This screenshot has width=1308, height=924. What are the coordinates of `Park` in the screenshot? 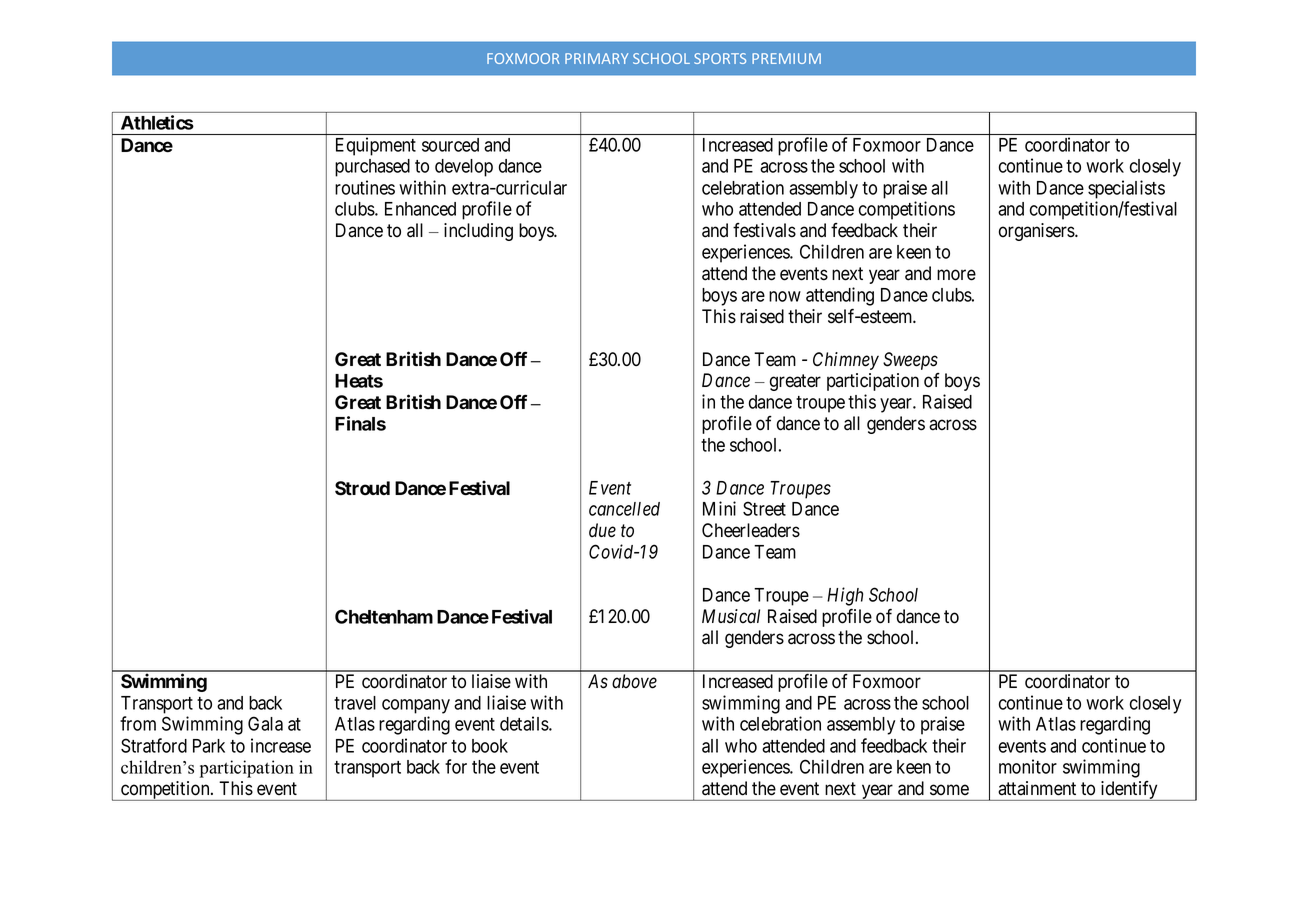 It's located at (209, 746).
